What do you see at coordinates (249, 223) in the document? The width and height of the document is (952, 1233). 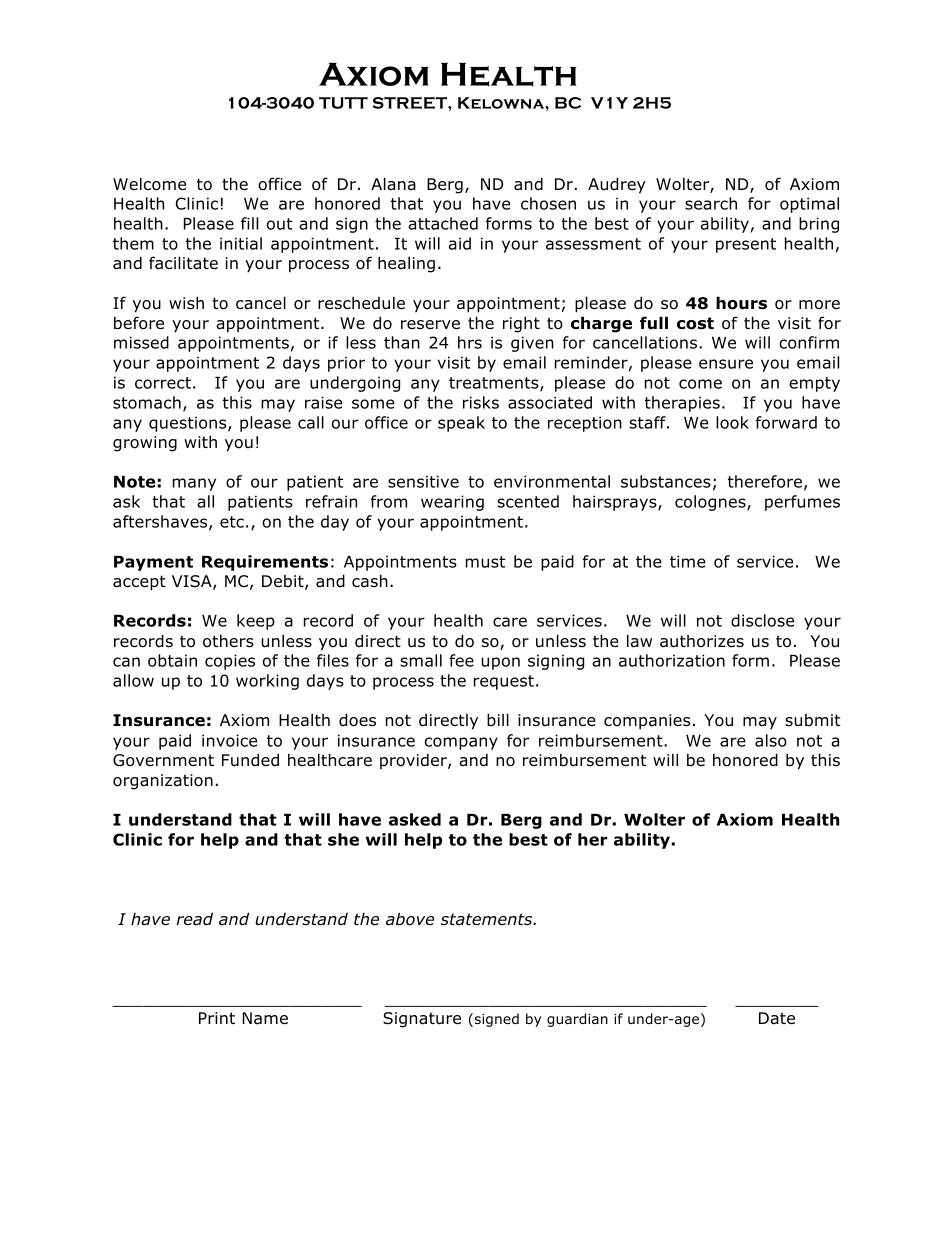 I see `fill` at bounding box center [249, 223].
